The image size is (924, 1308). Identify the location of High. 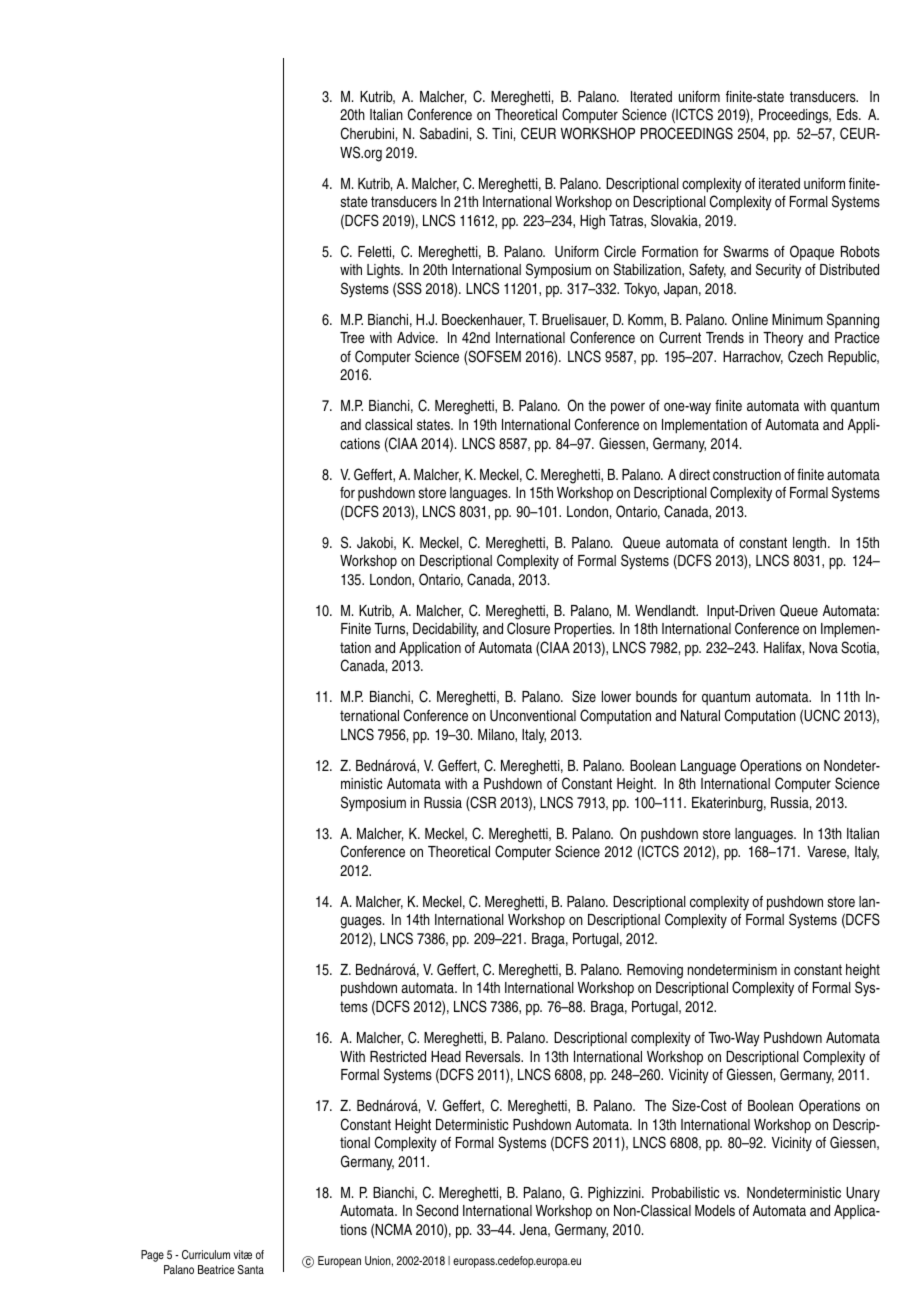
(592, 222).
